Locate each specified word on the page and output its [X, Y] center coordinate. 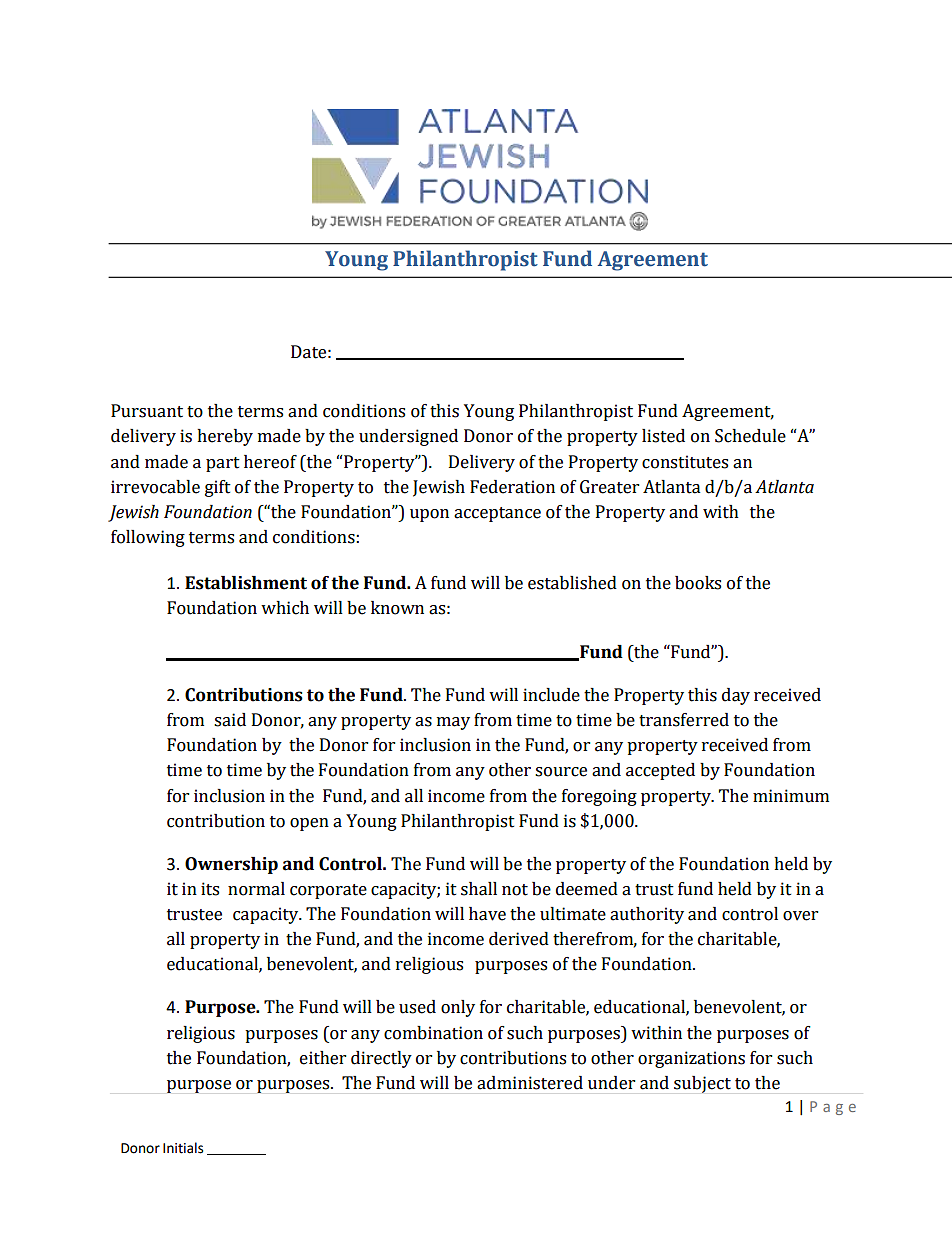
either [323, 1058]
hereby [225, 437]
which [285, 608]
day [736, 696]
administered [530, 1083]
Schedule [750, 436]
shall [479, 889]
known [397, 608]
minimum [791, 796]
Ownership [231, 865]
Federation [512, 487]
